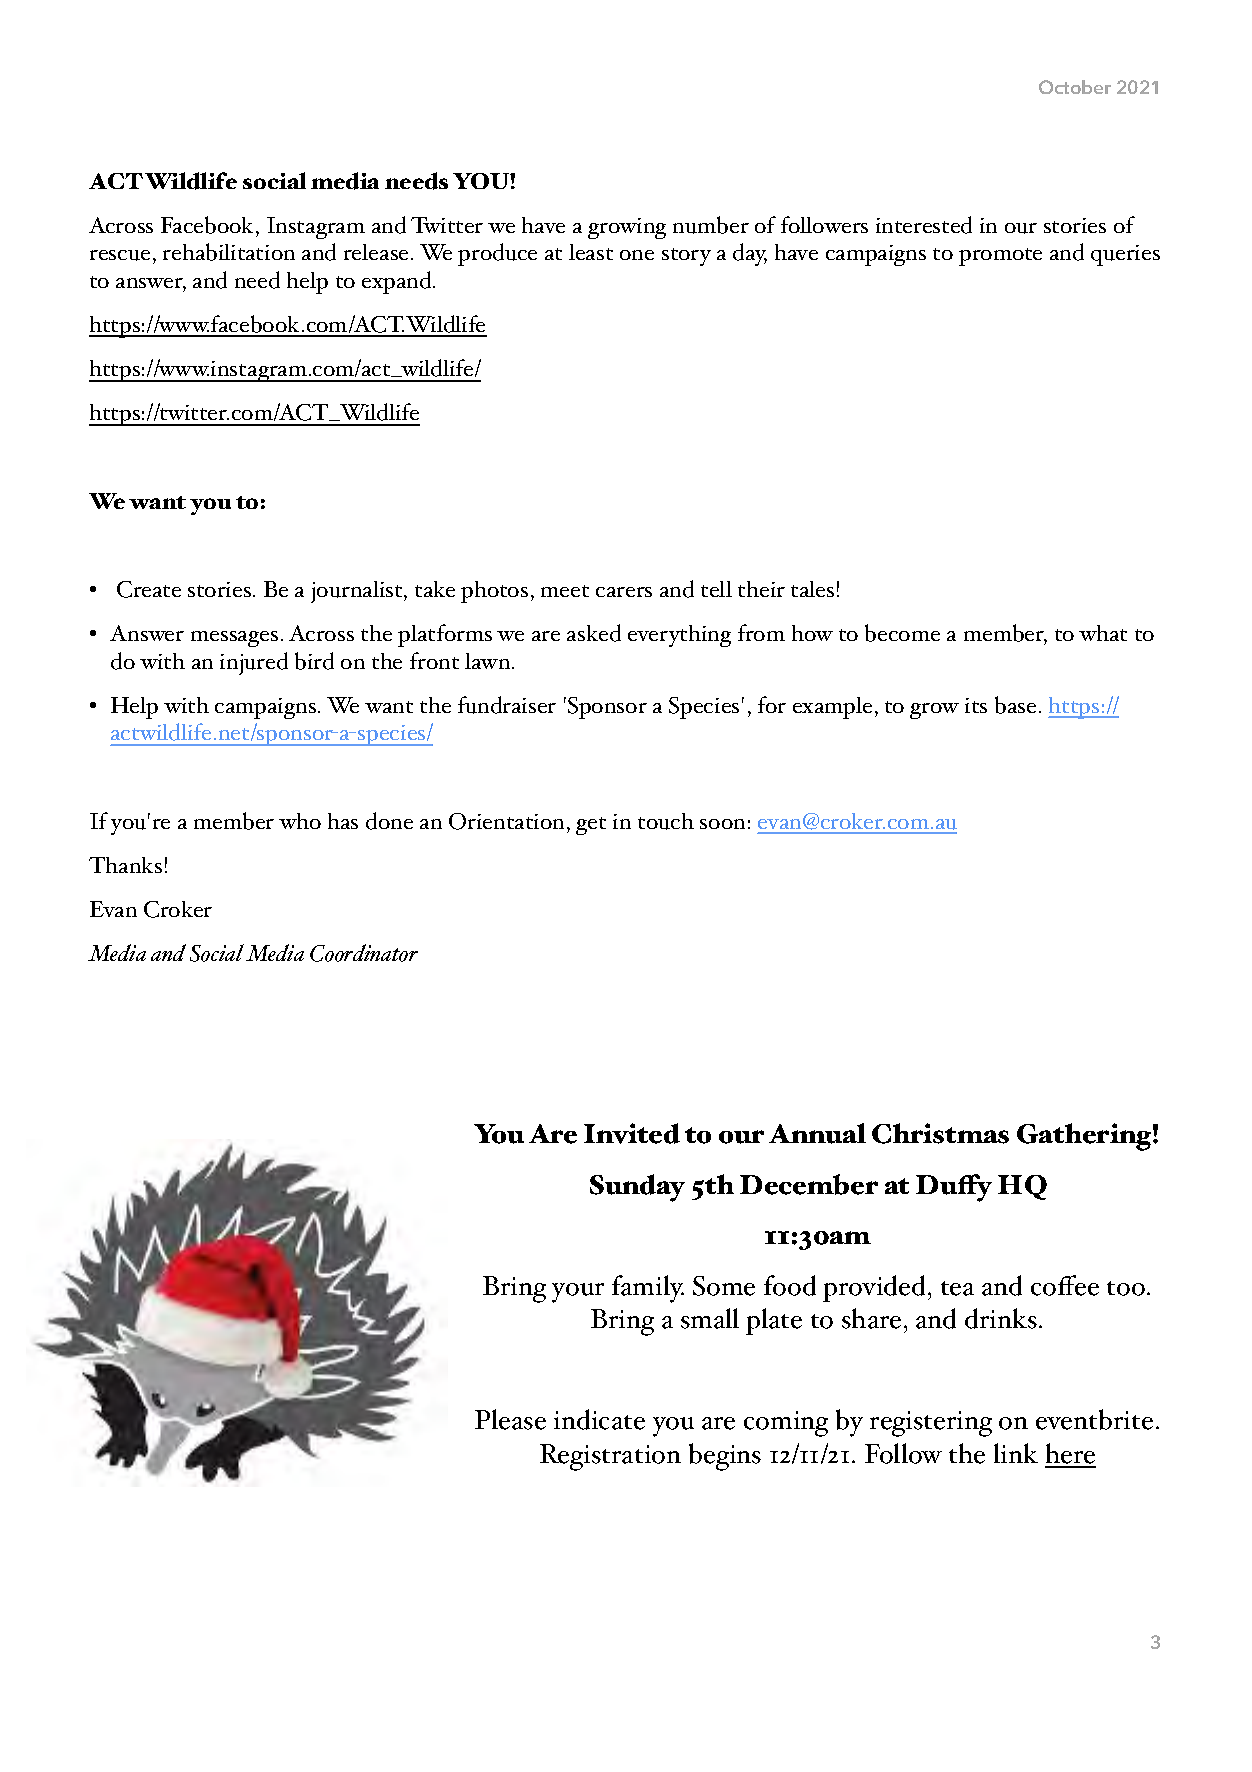  What do you see at coordinates (1015, 705) in the screenshot?
I see `base` at bounding box center [1015, 705].
